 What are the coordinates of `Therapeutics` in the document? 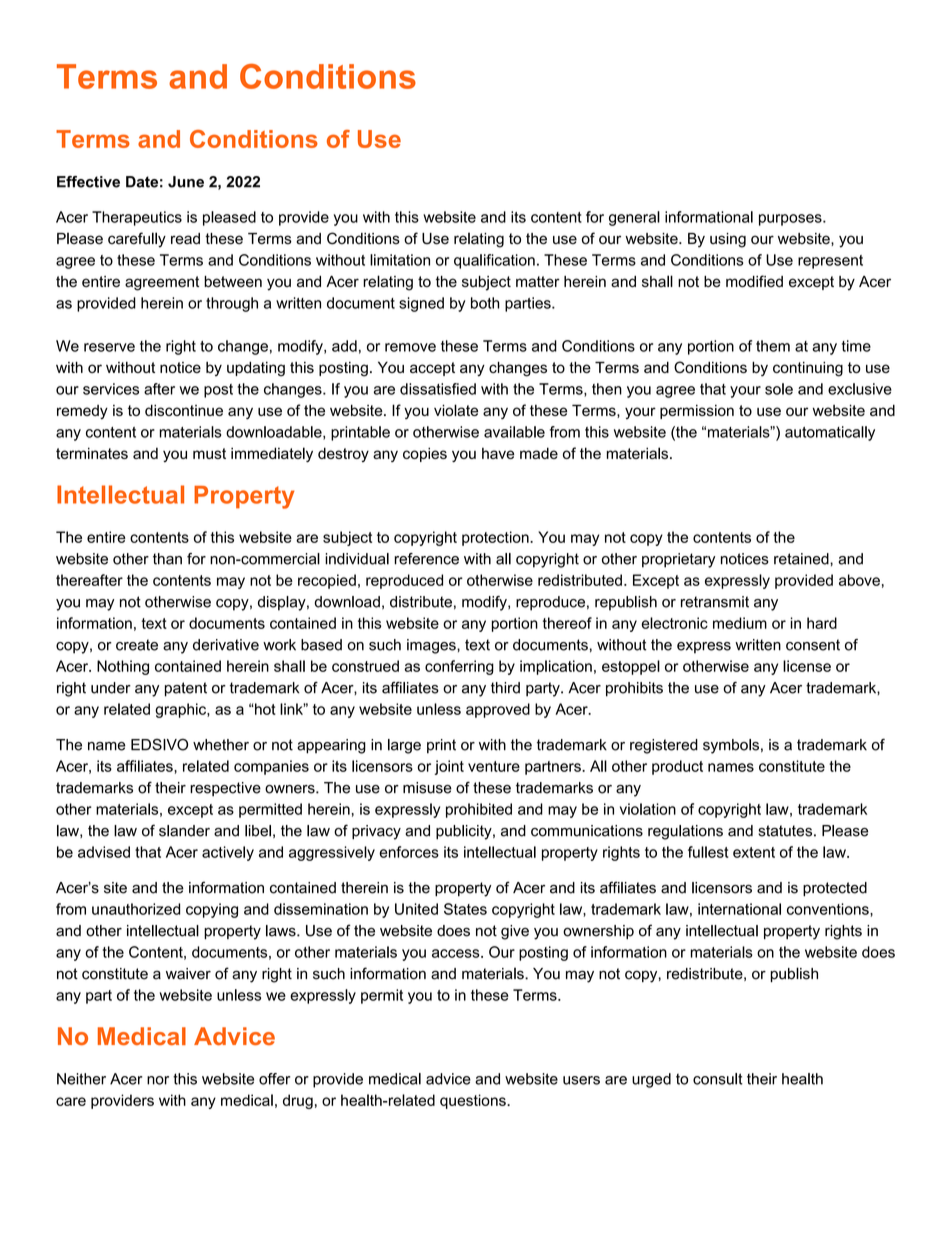 It's located at (137, 218).
